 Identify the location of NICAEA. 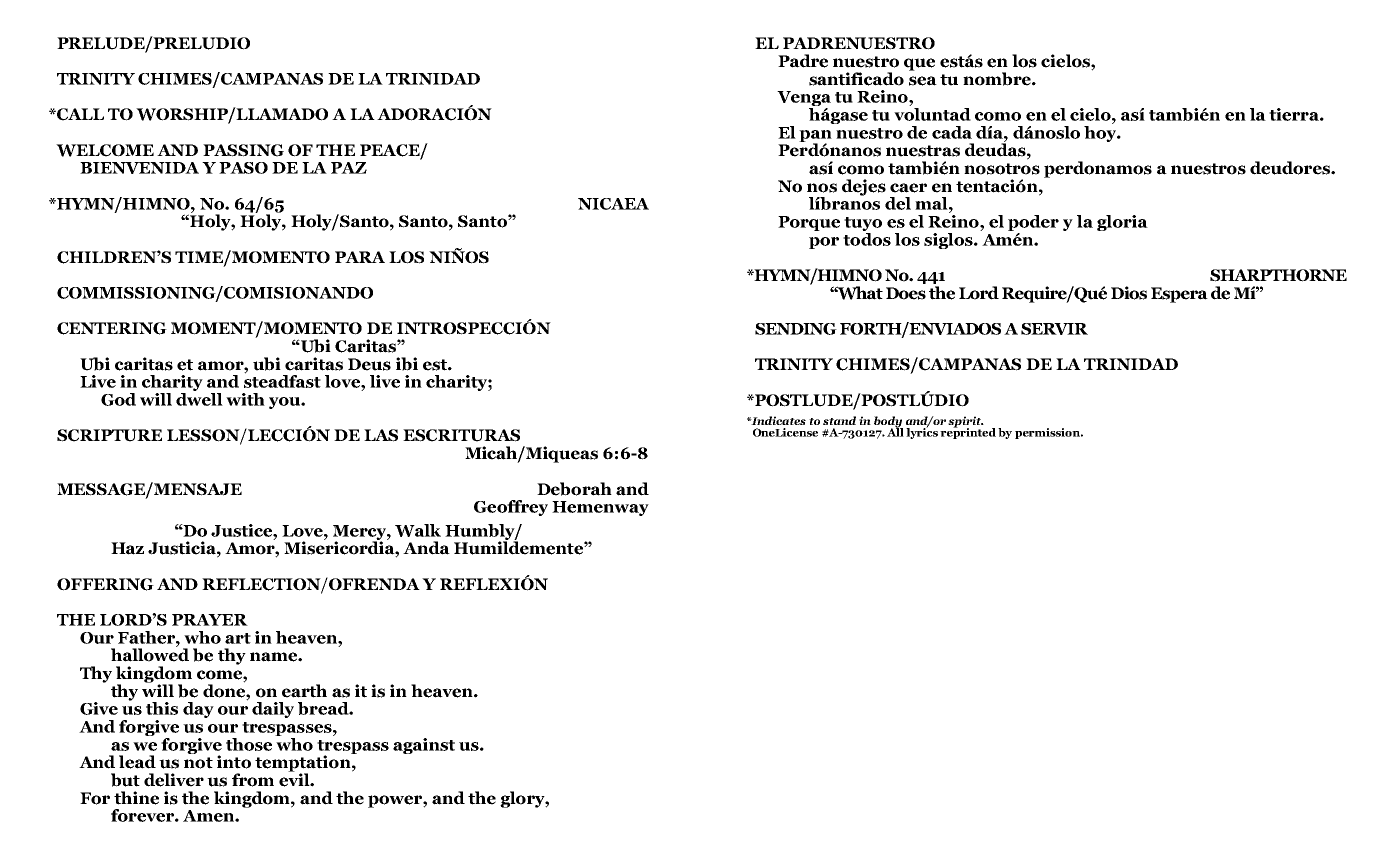
(613, 204).
